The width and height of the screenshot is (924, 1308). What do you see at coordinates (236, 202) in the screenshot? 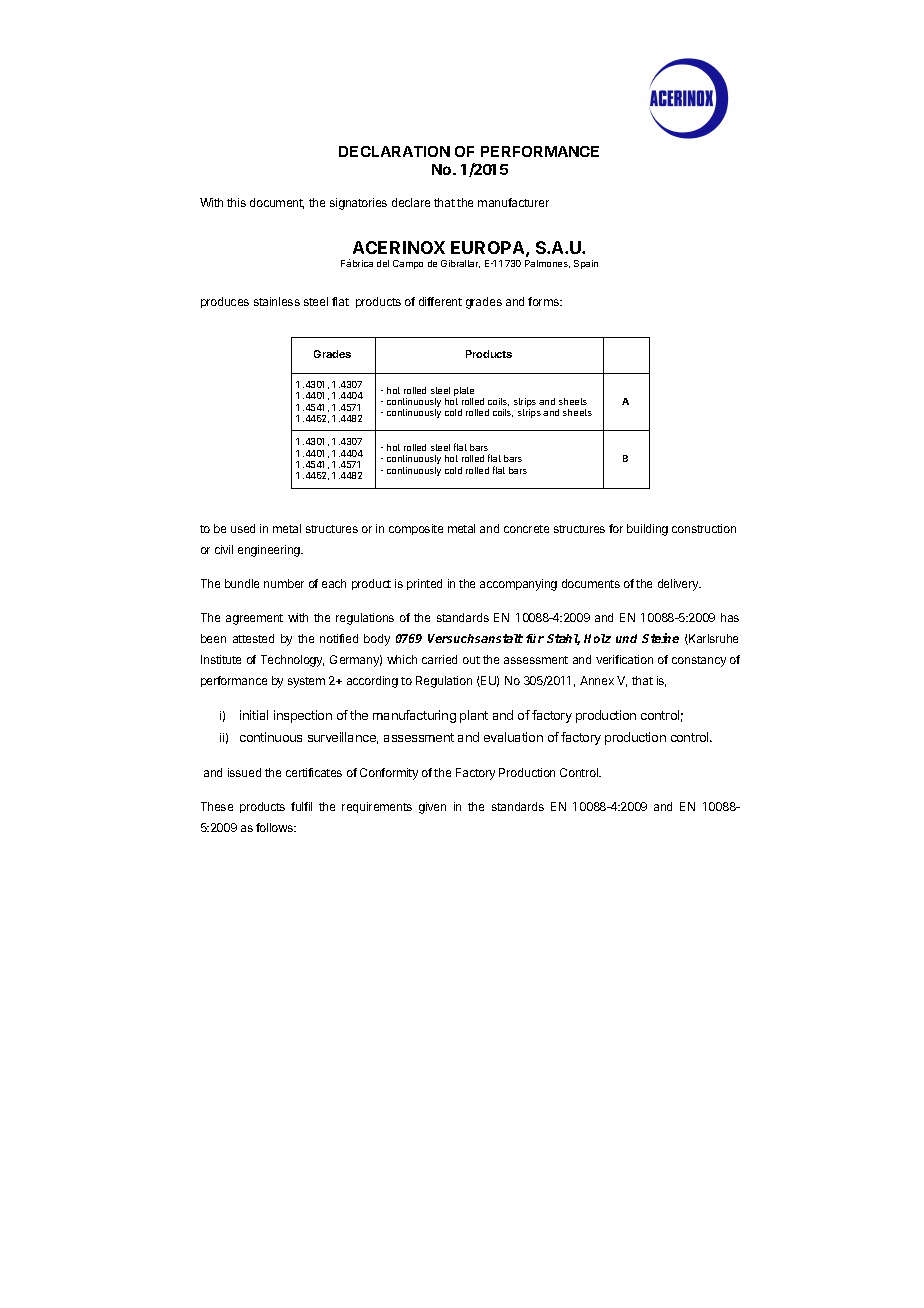
I see `this` at bounding box center [236, 202].
